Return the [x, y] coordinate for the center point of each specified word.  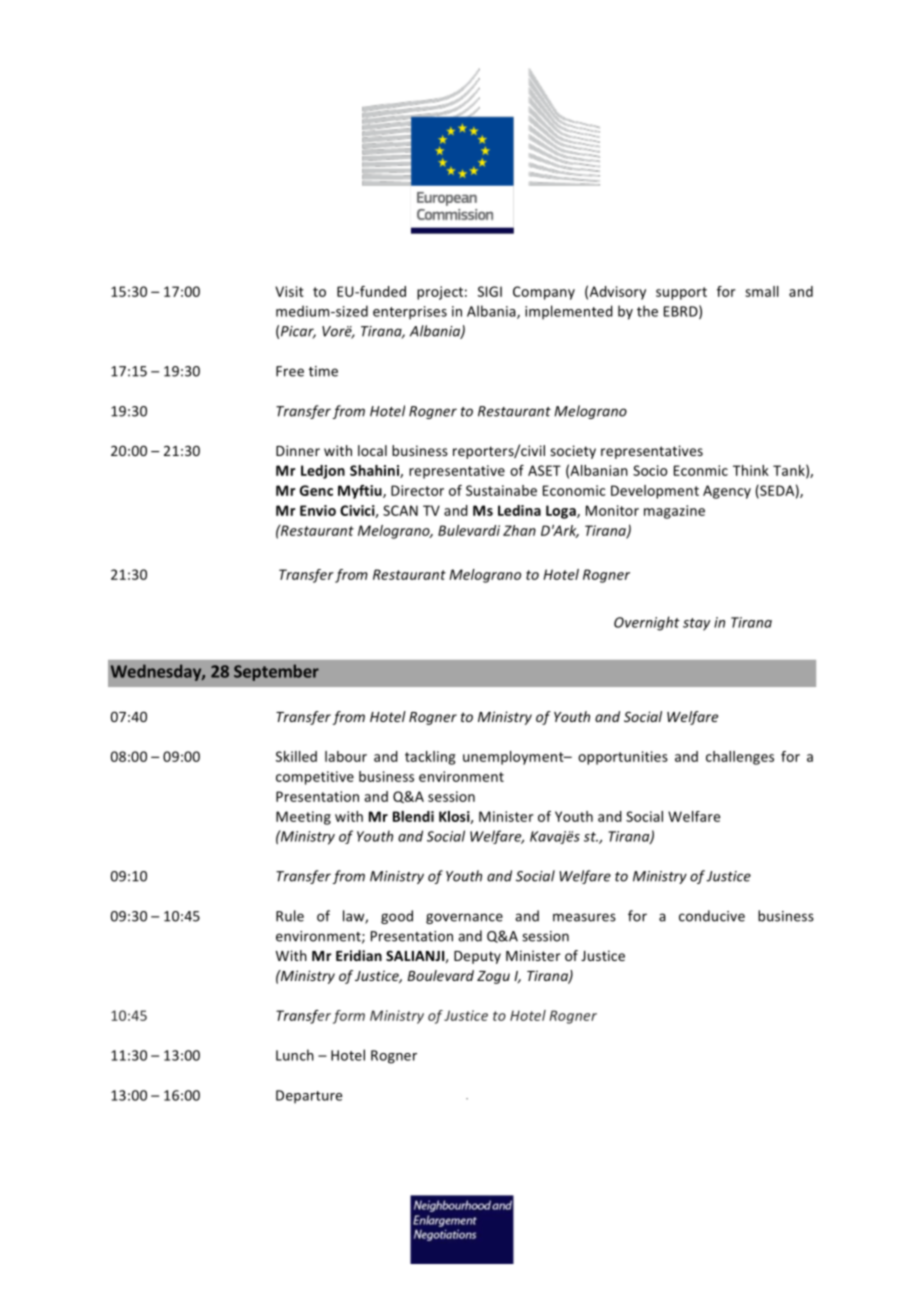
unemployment [514, 758]
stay [696, 624]
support [681, 293]
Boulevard [440, 975]
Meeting [303, 818]
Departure [309, 1097]
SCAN [400, 510]
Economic [574, 490]
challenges [740, 758]
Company [544, 293]
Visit [289, 291]
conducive [712, 916]
